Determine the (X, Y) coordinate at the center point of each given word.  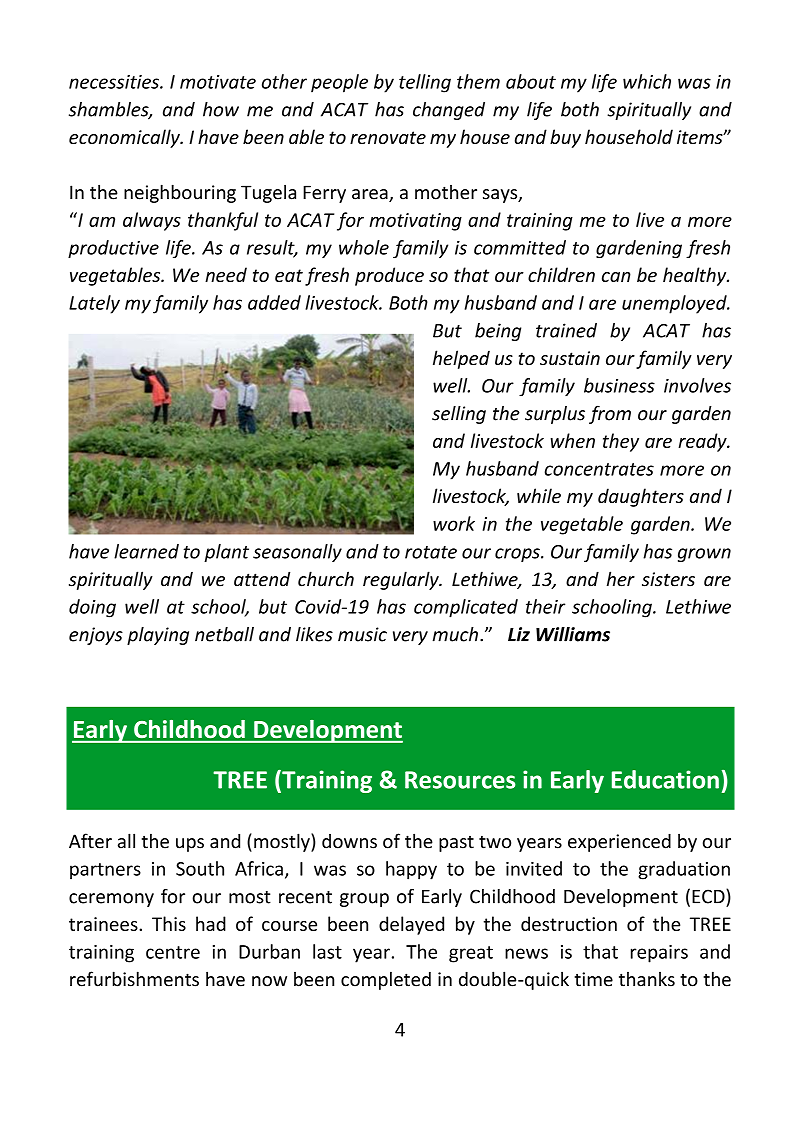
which (647, 81)
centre (173, 952)
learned (146, 551)
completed (386, 980)
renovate (388, 137)
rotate (431, 552)
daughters (641, 497)
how (221, 109)
